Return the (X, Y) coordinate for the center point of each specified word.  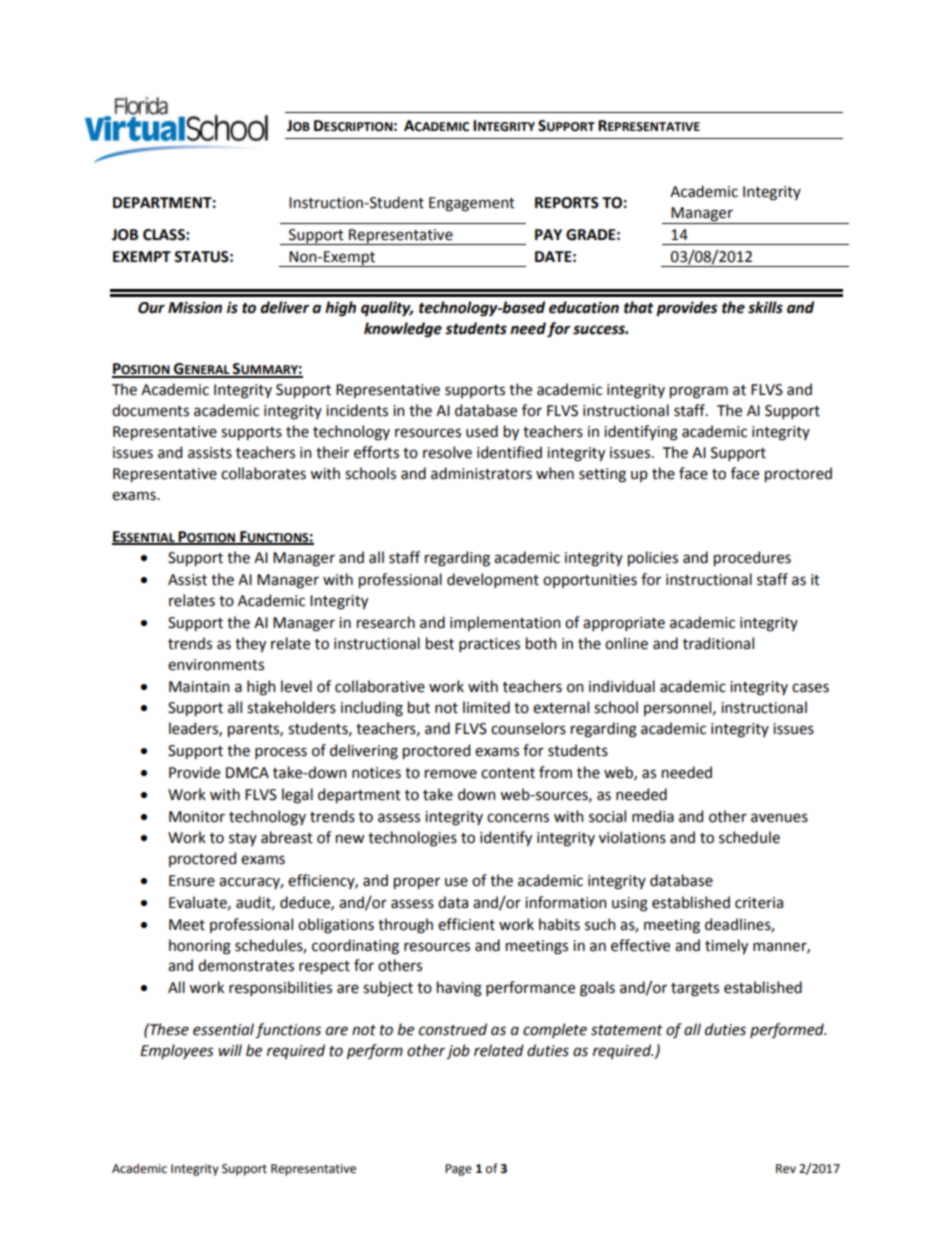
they (250, 644)
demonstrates (246, 965)
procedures (752, 558)
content (508, 773)
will (230, 1050)
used (482, 431)
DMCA (247, 773)
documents (150, 410)
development (493, 580)
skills (765, 307)
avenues (779, 818)
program (699, 392)
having (459, 989)
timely (726, 946)
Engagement (472, 204)
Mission (195, 307)
